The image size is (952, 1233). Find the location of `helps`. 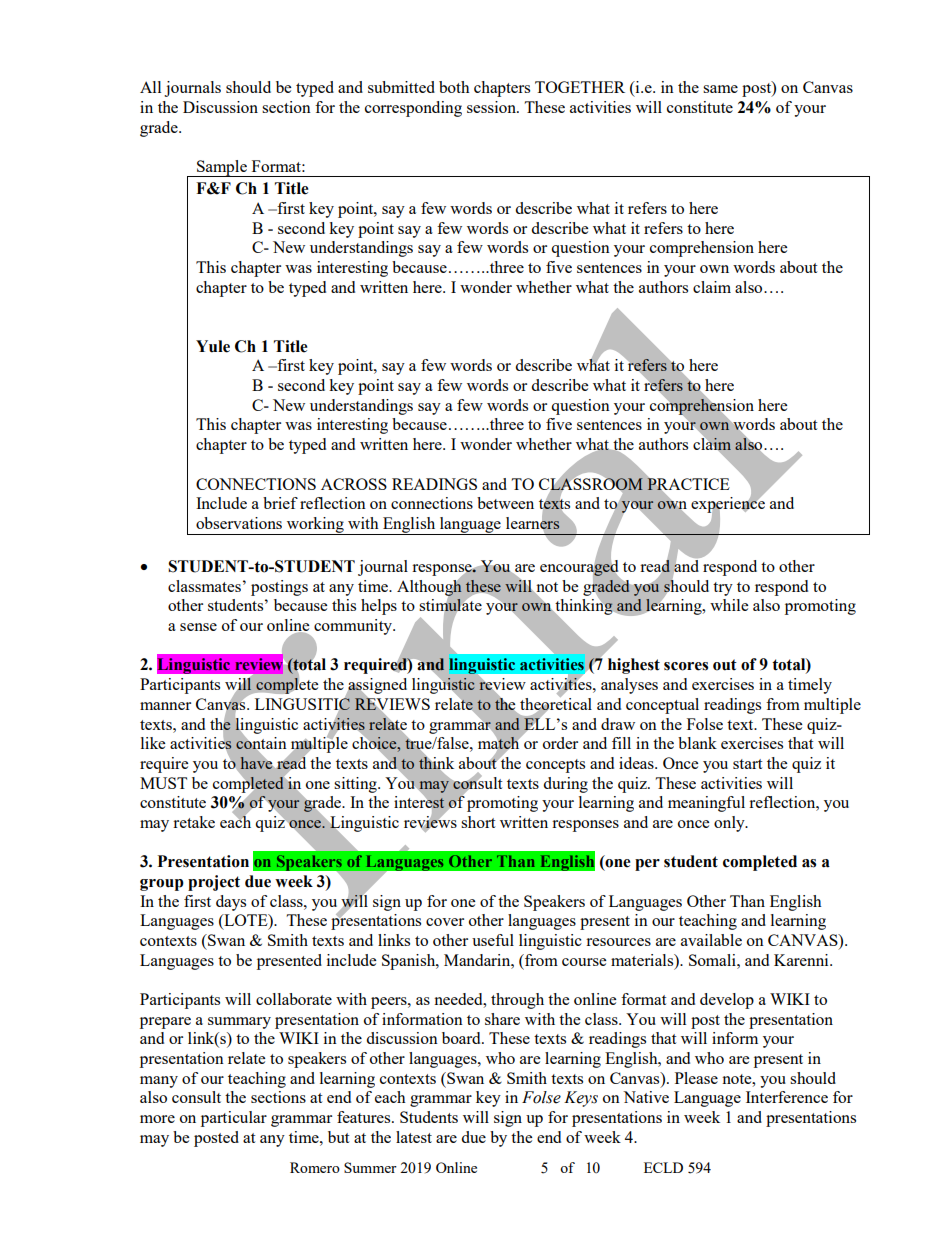

helps is located at coordinates (379, 607).
